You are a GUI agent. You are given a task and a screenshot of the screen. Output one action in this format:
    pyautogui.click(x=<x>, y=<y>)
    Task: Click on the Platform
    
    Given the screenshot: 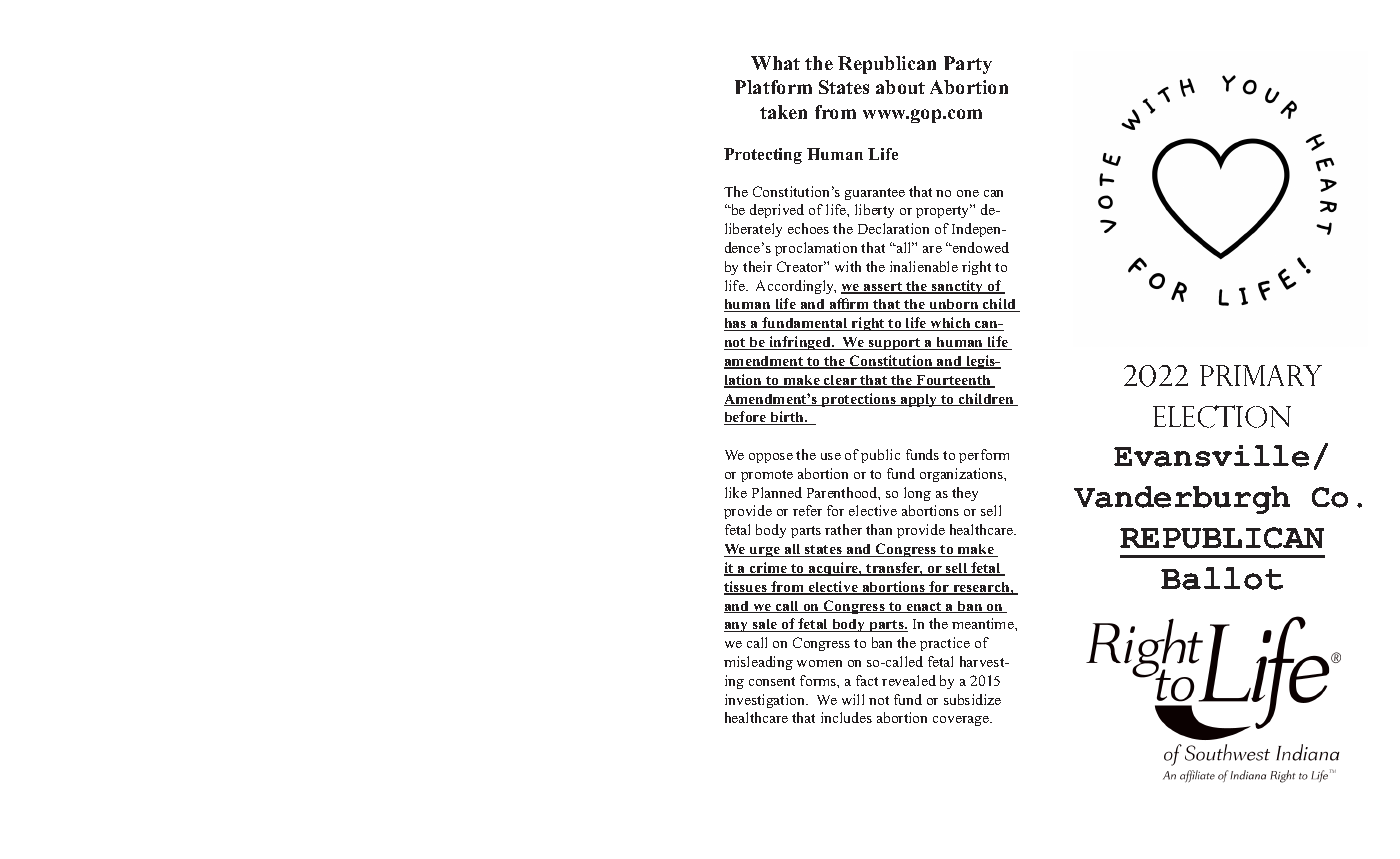 What is the action you would take?
    pyautogui.click(x=773, y=87)
